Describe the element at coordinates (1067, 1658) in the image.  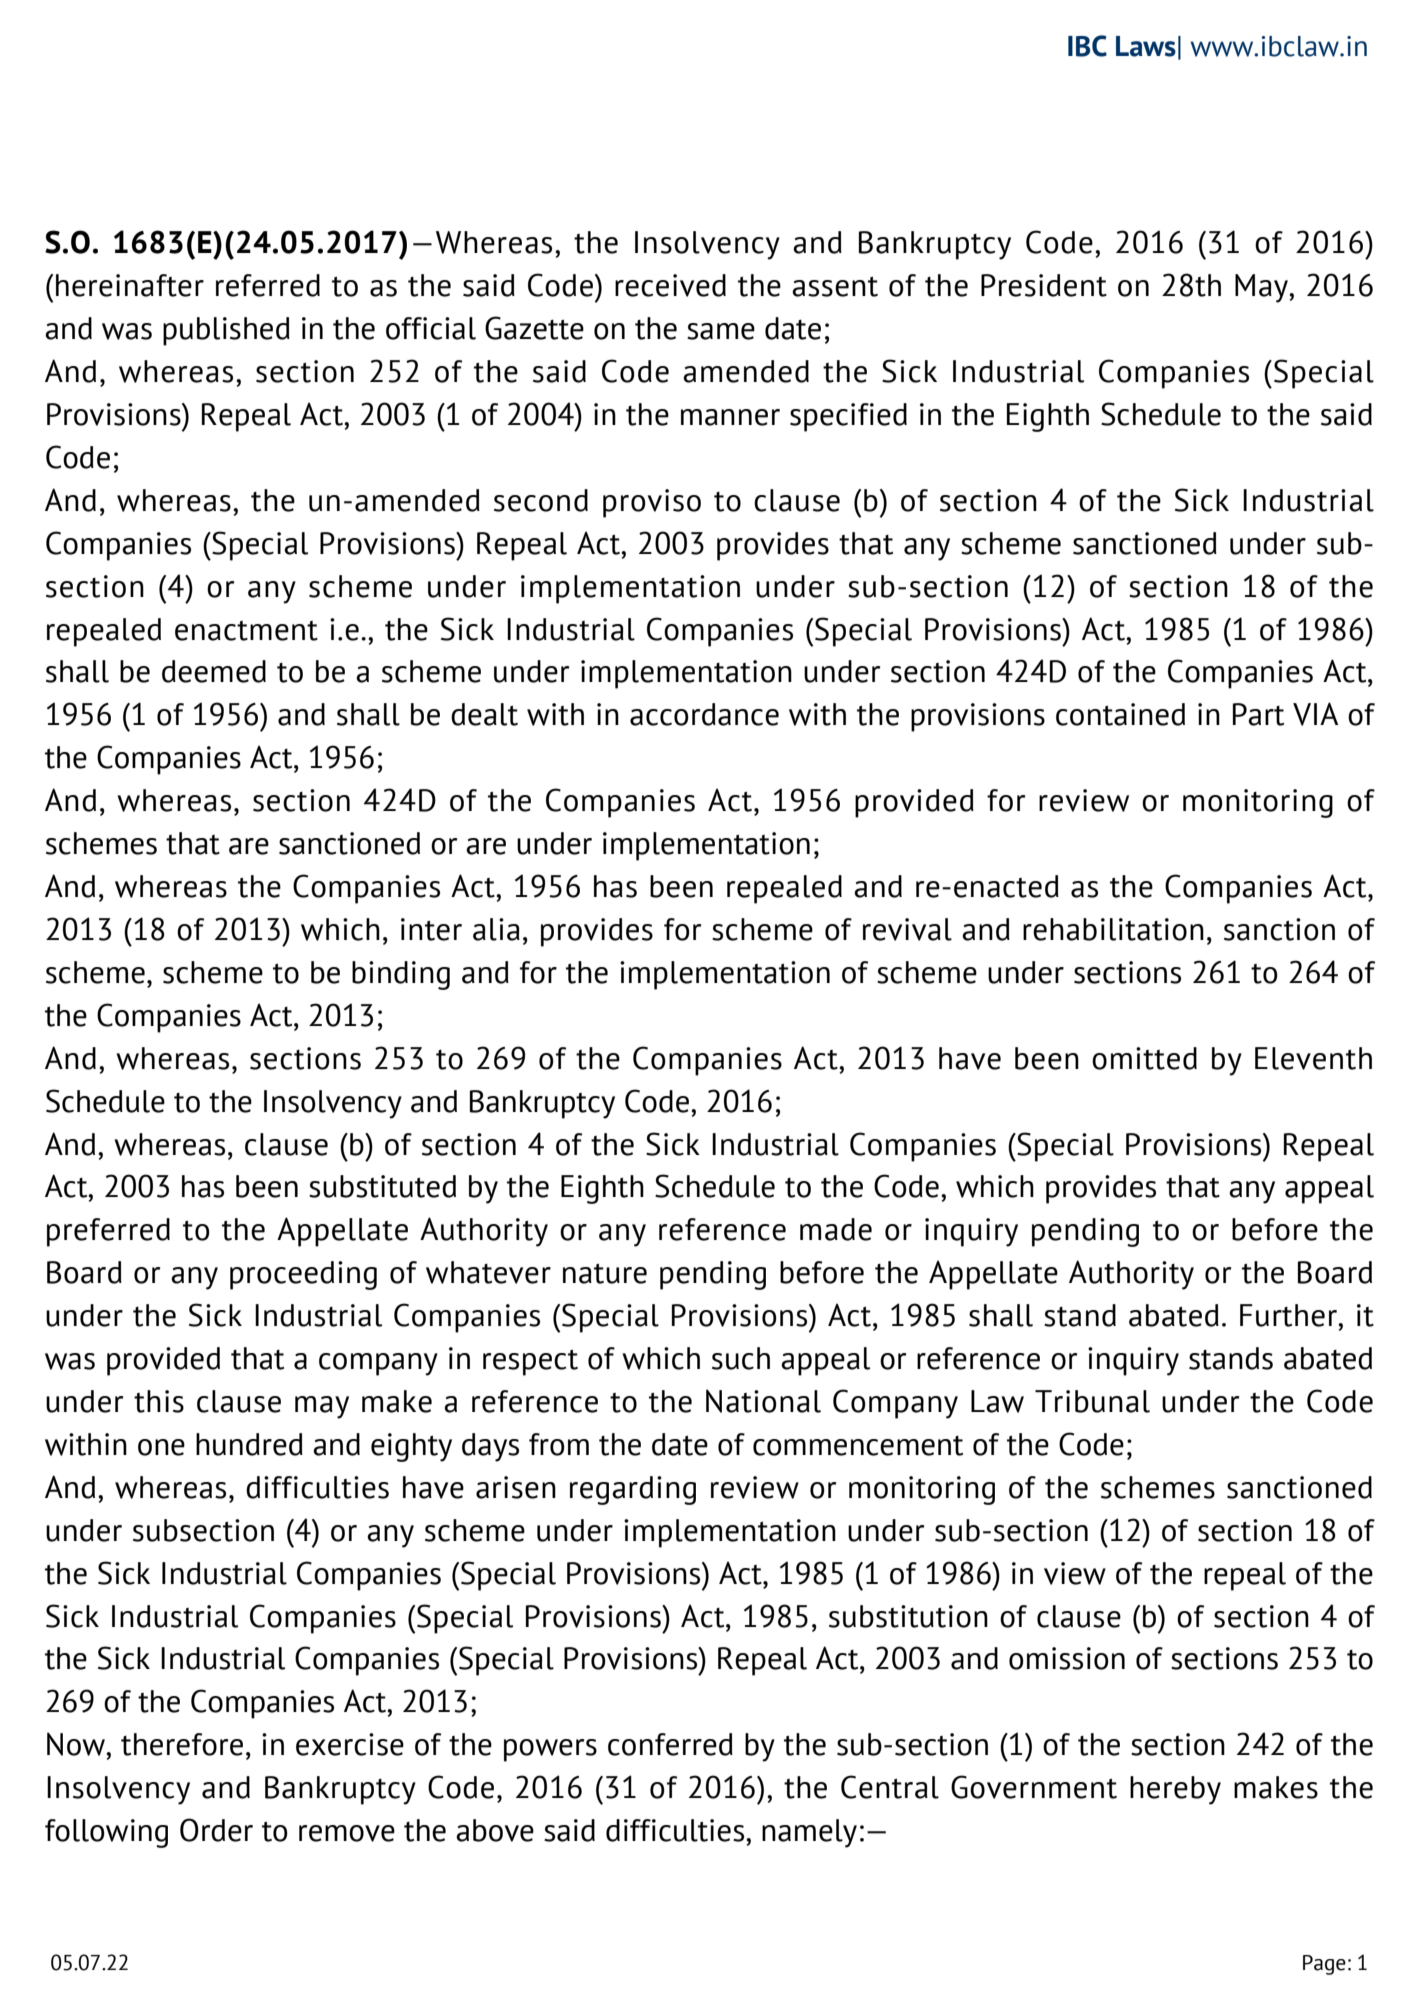
I see `omission` at that location.
